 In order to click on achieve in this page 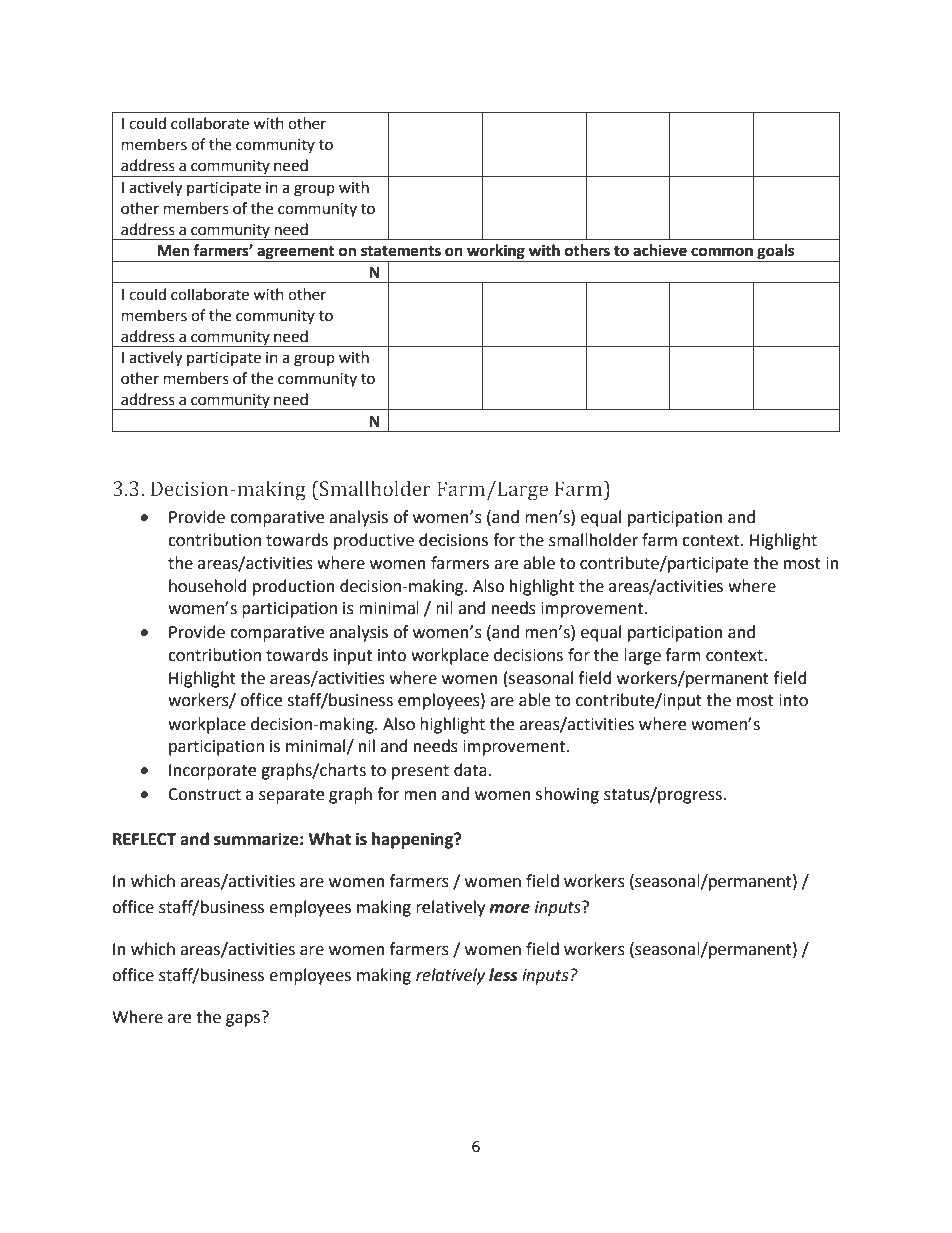, I will do `click(660, 250)`.
